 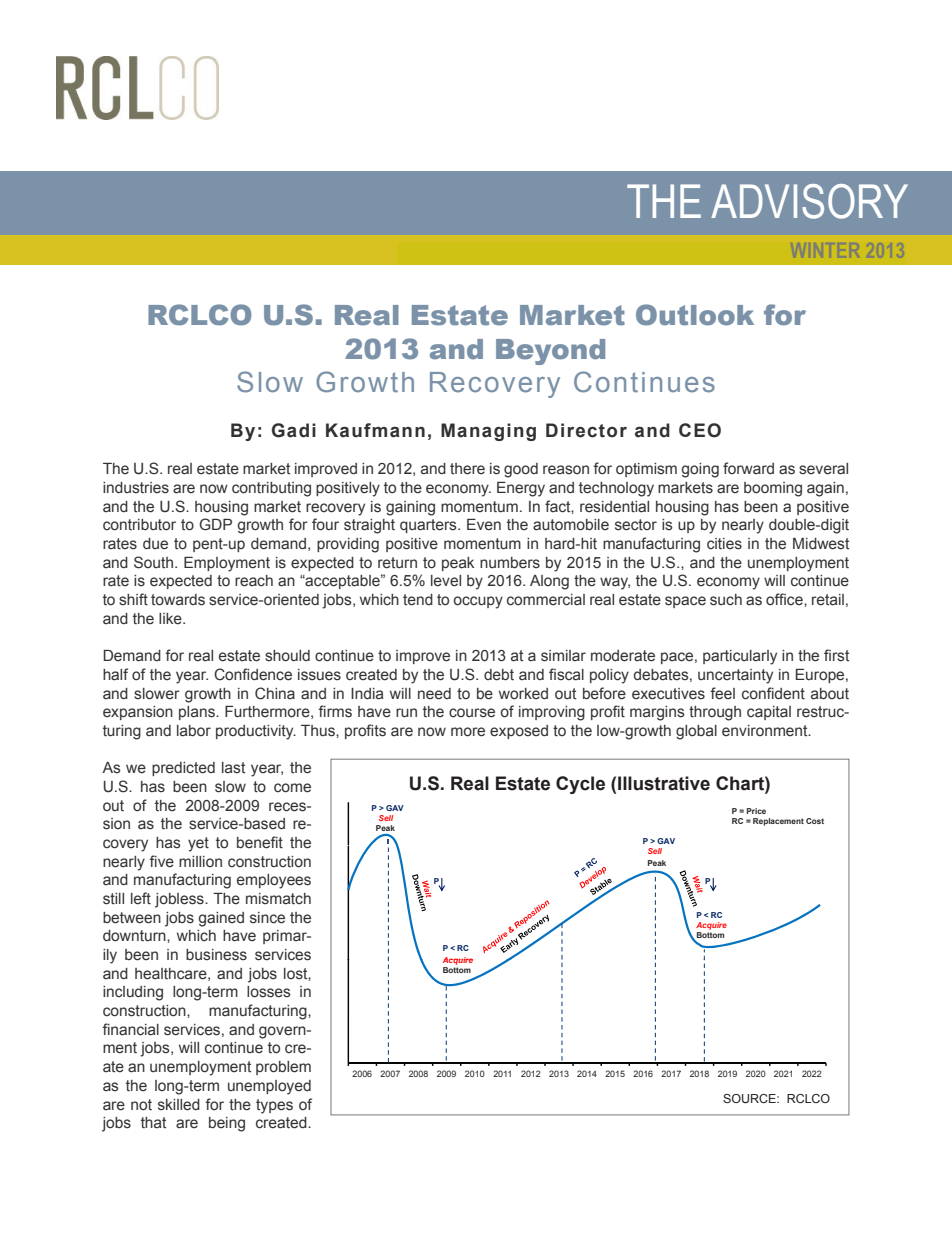 I want to click on Kaufmann, so click(x=375, y=430).
